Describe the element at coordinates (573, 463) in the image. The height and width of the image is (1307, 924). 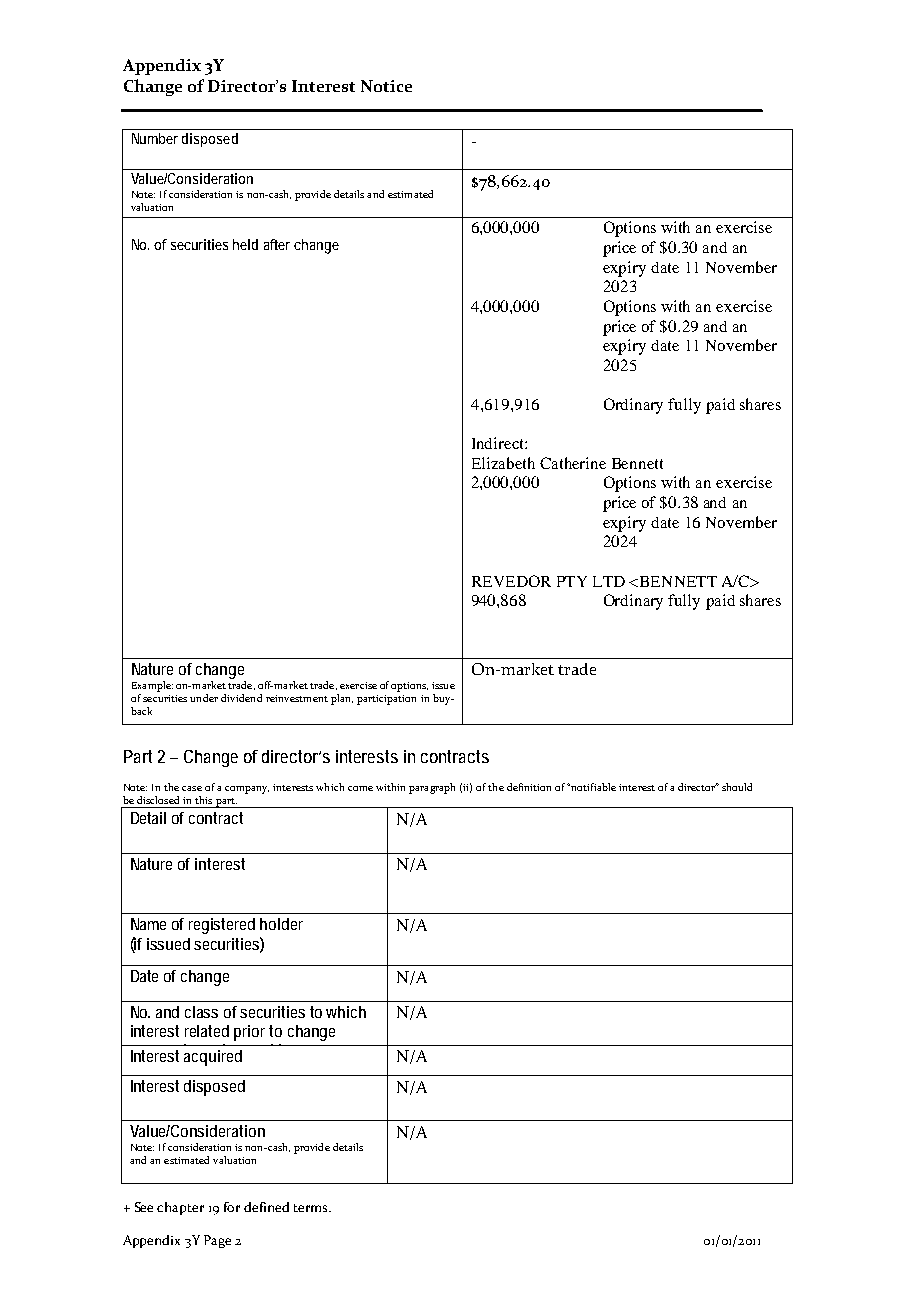
I see `Catherine` at that location.
